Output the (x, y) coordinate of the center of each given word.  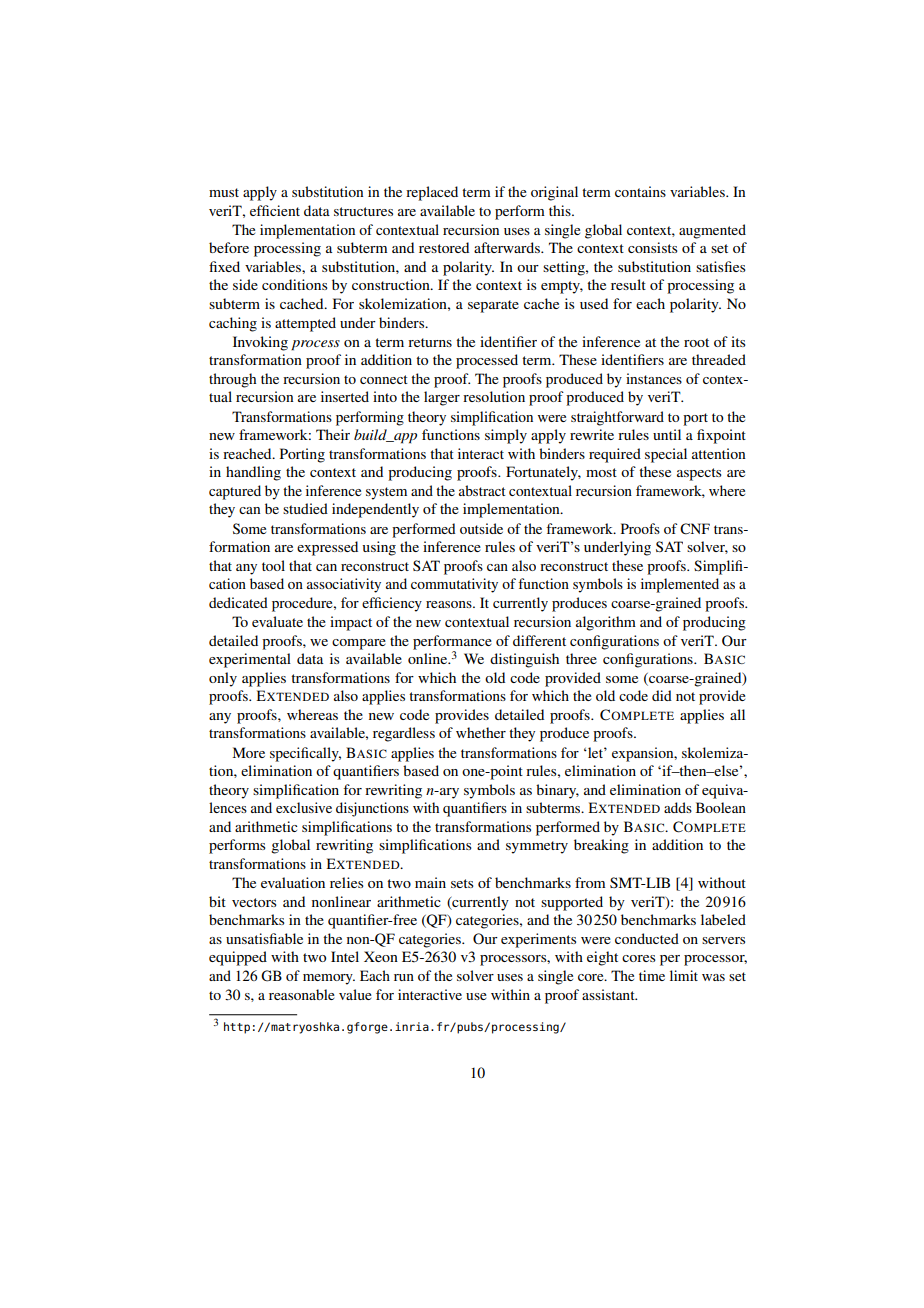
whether (481, 732)
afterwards (508, 247)
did (662, 695)
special (666, 455)
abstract (482, 490)
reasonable (302, 994)
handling (253, 473)
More (249, 752)
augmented (712, 231)
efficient (275, 210)
